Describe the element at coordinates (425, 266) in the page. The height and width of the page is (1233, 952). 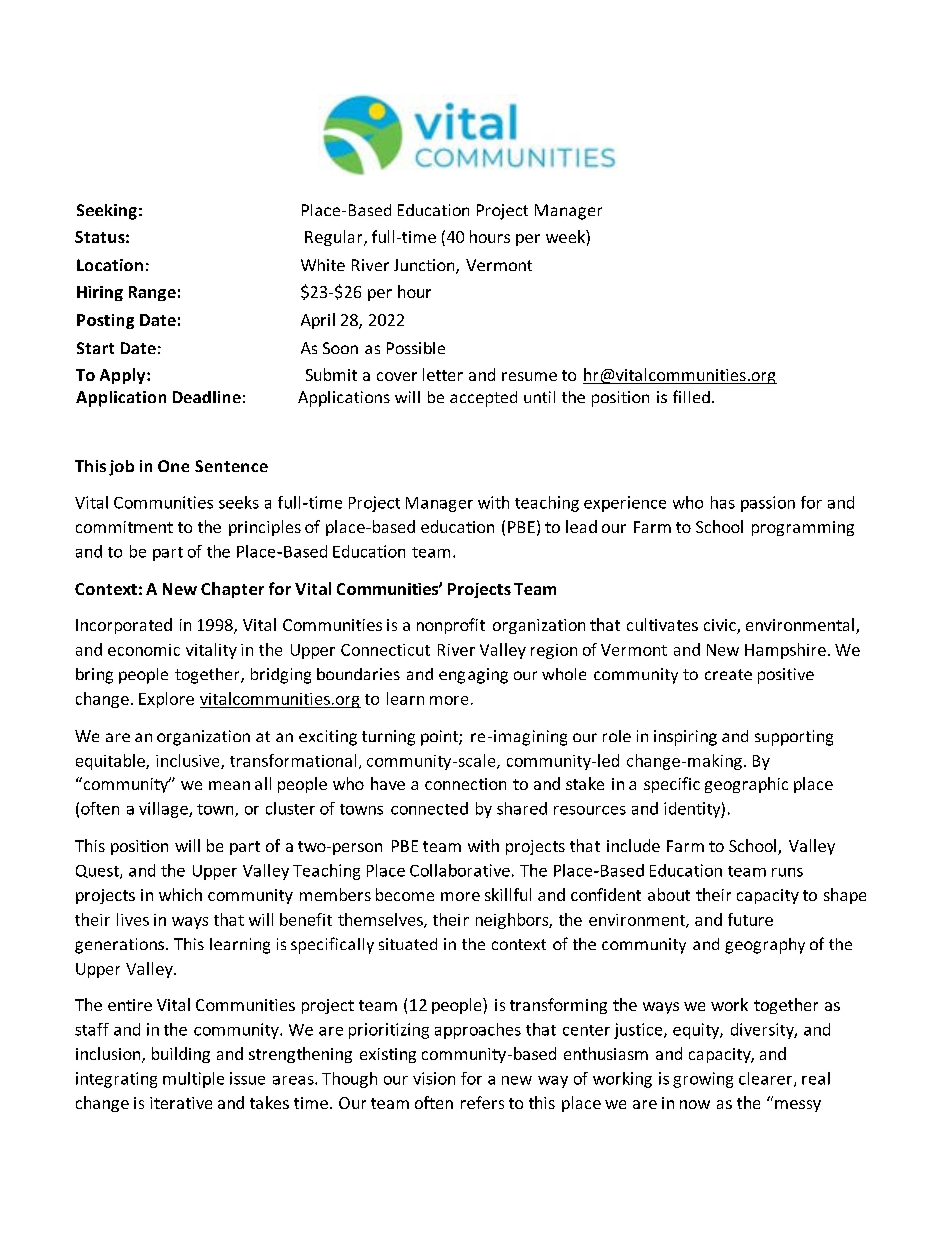
I see `Junction` at that location.
